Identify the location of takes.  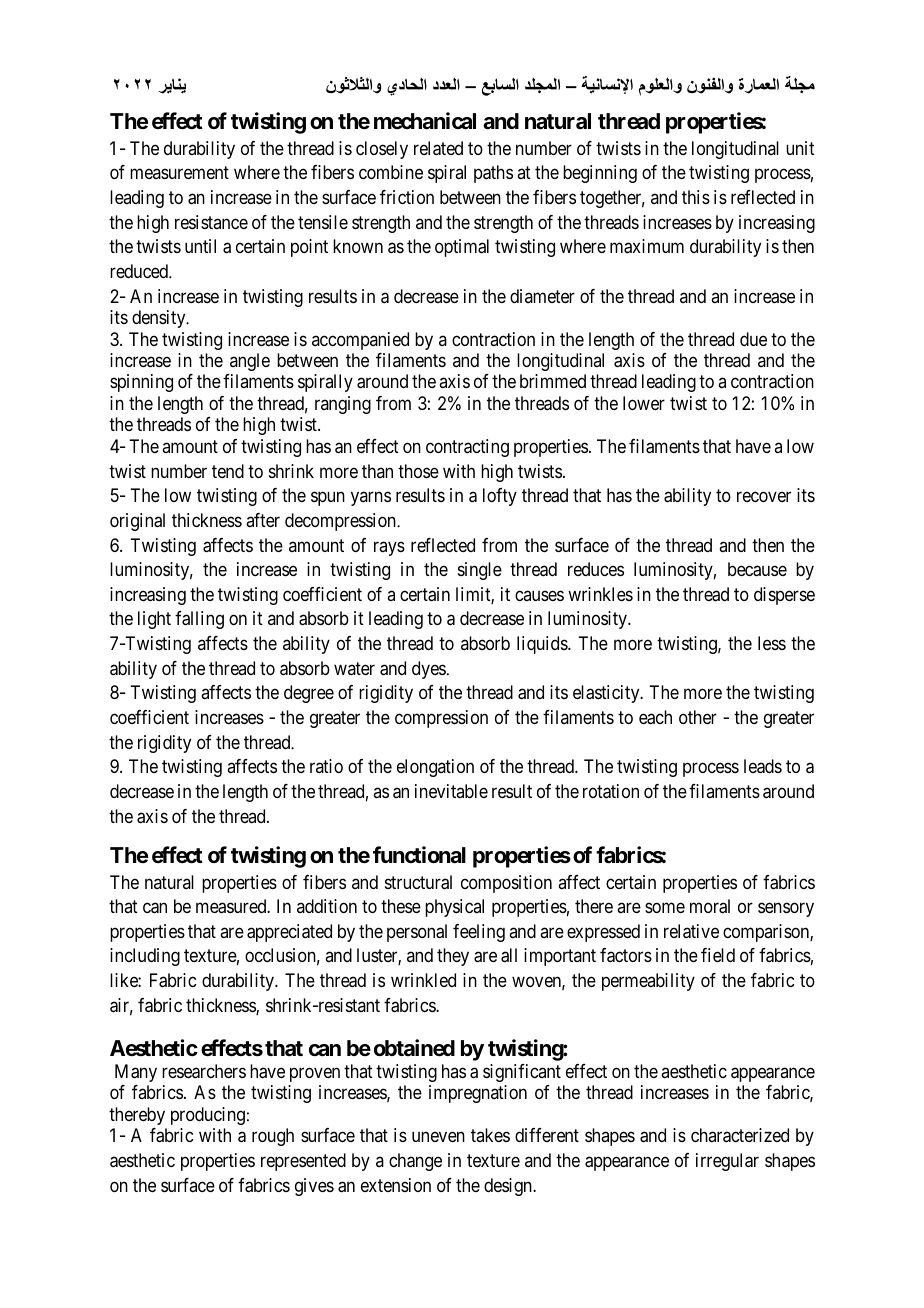
(490, 1135).
